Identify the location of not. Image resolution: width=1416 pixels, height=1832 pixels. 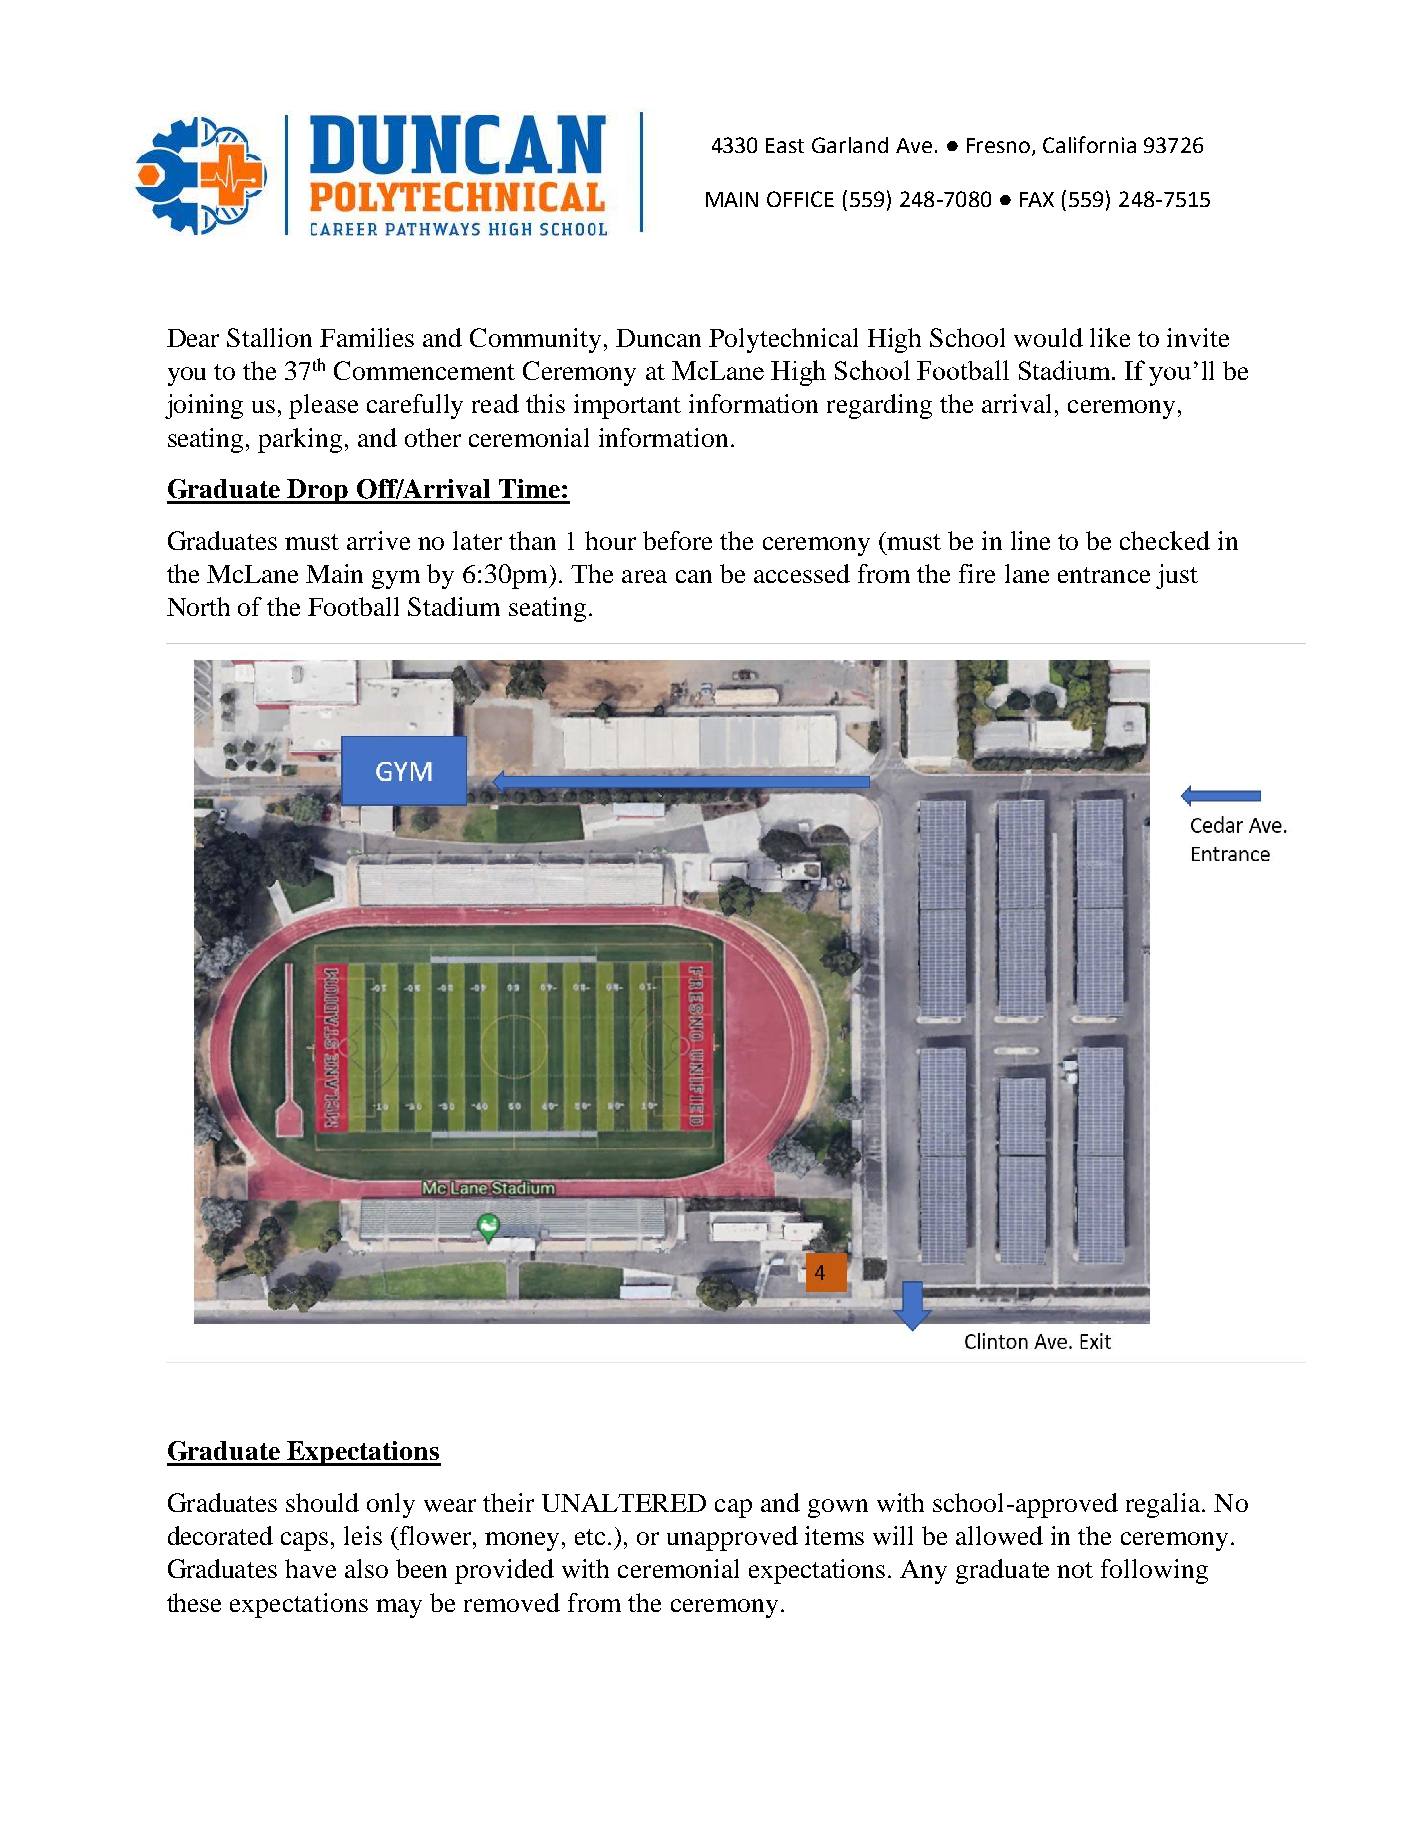
(1075, 1570).
